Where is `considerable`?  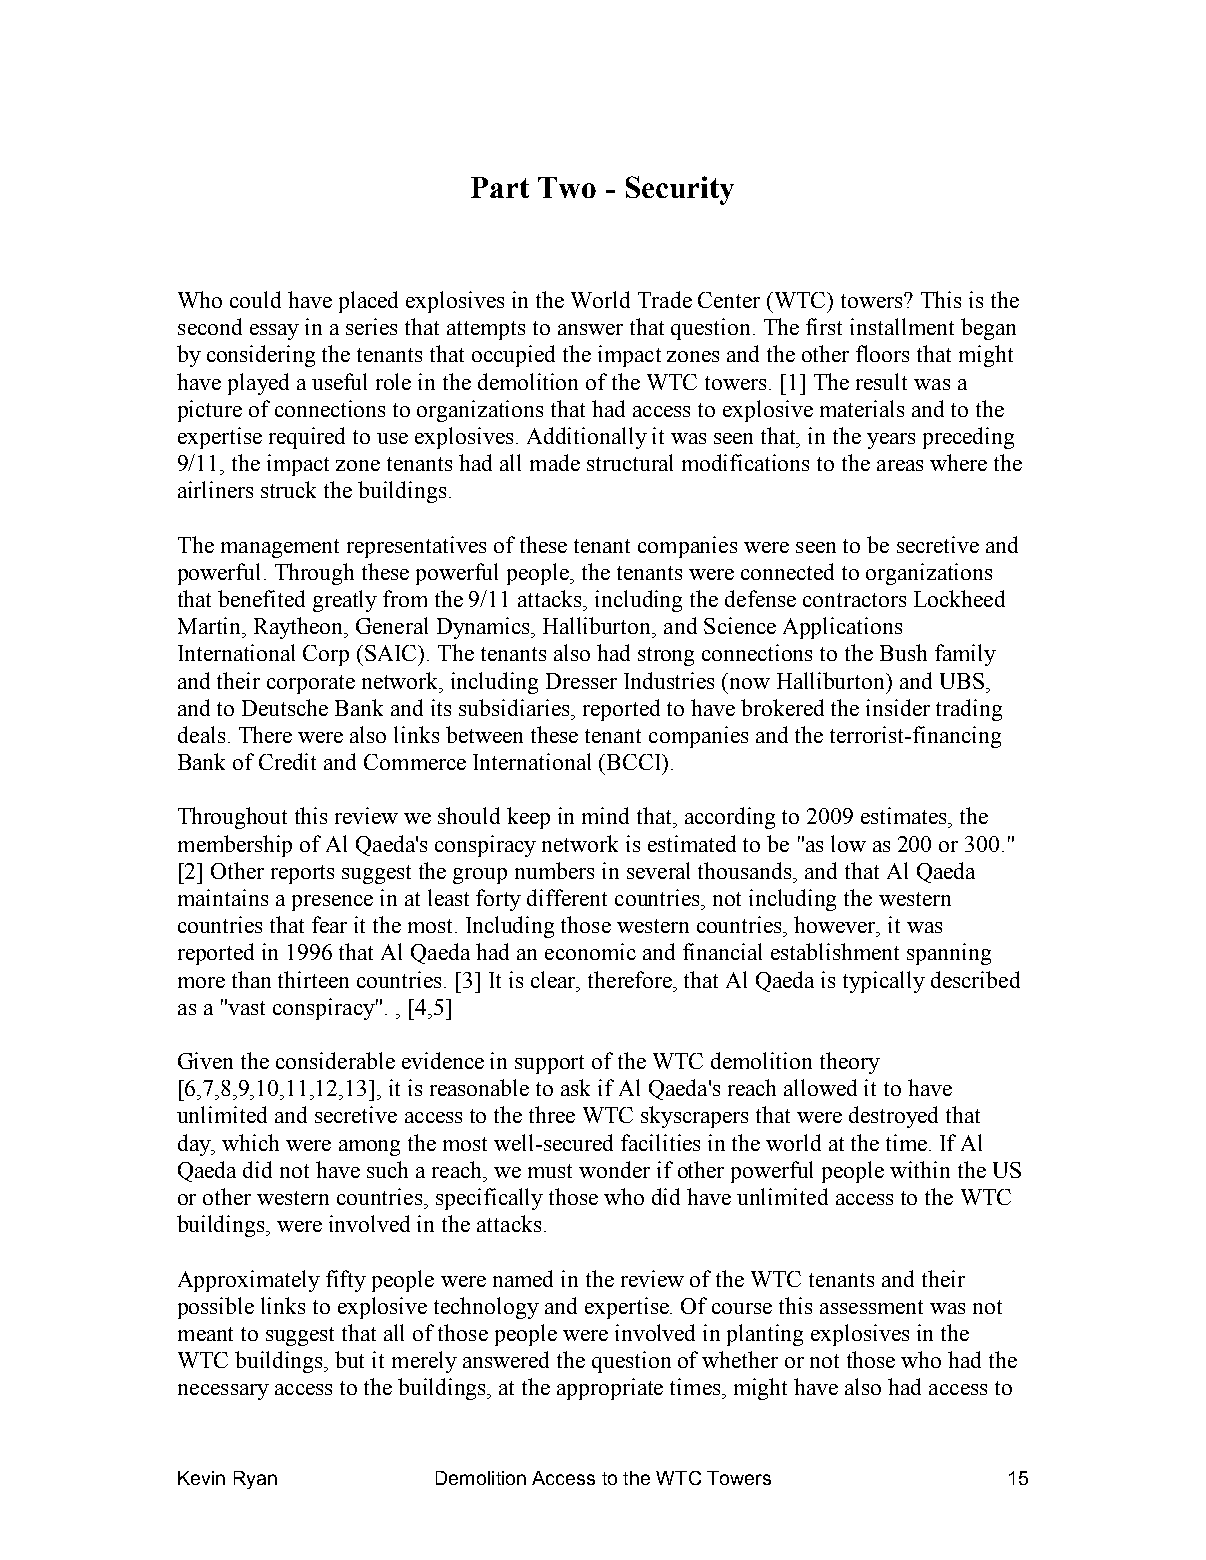
considerable is located at coordinates (335, 1060).
